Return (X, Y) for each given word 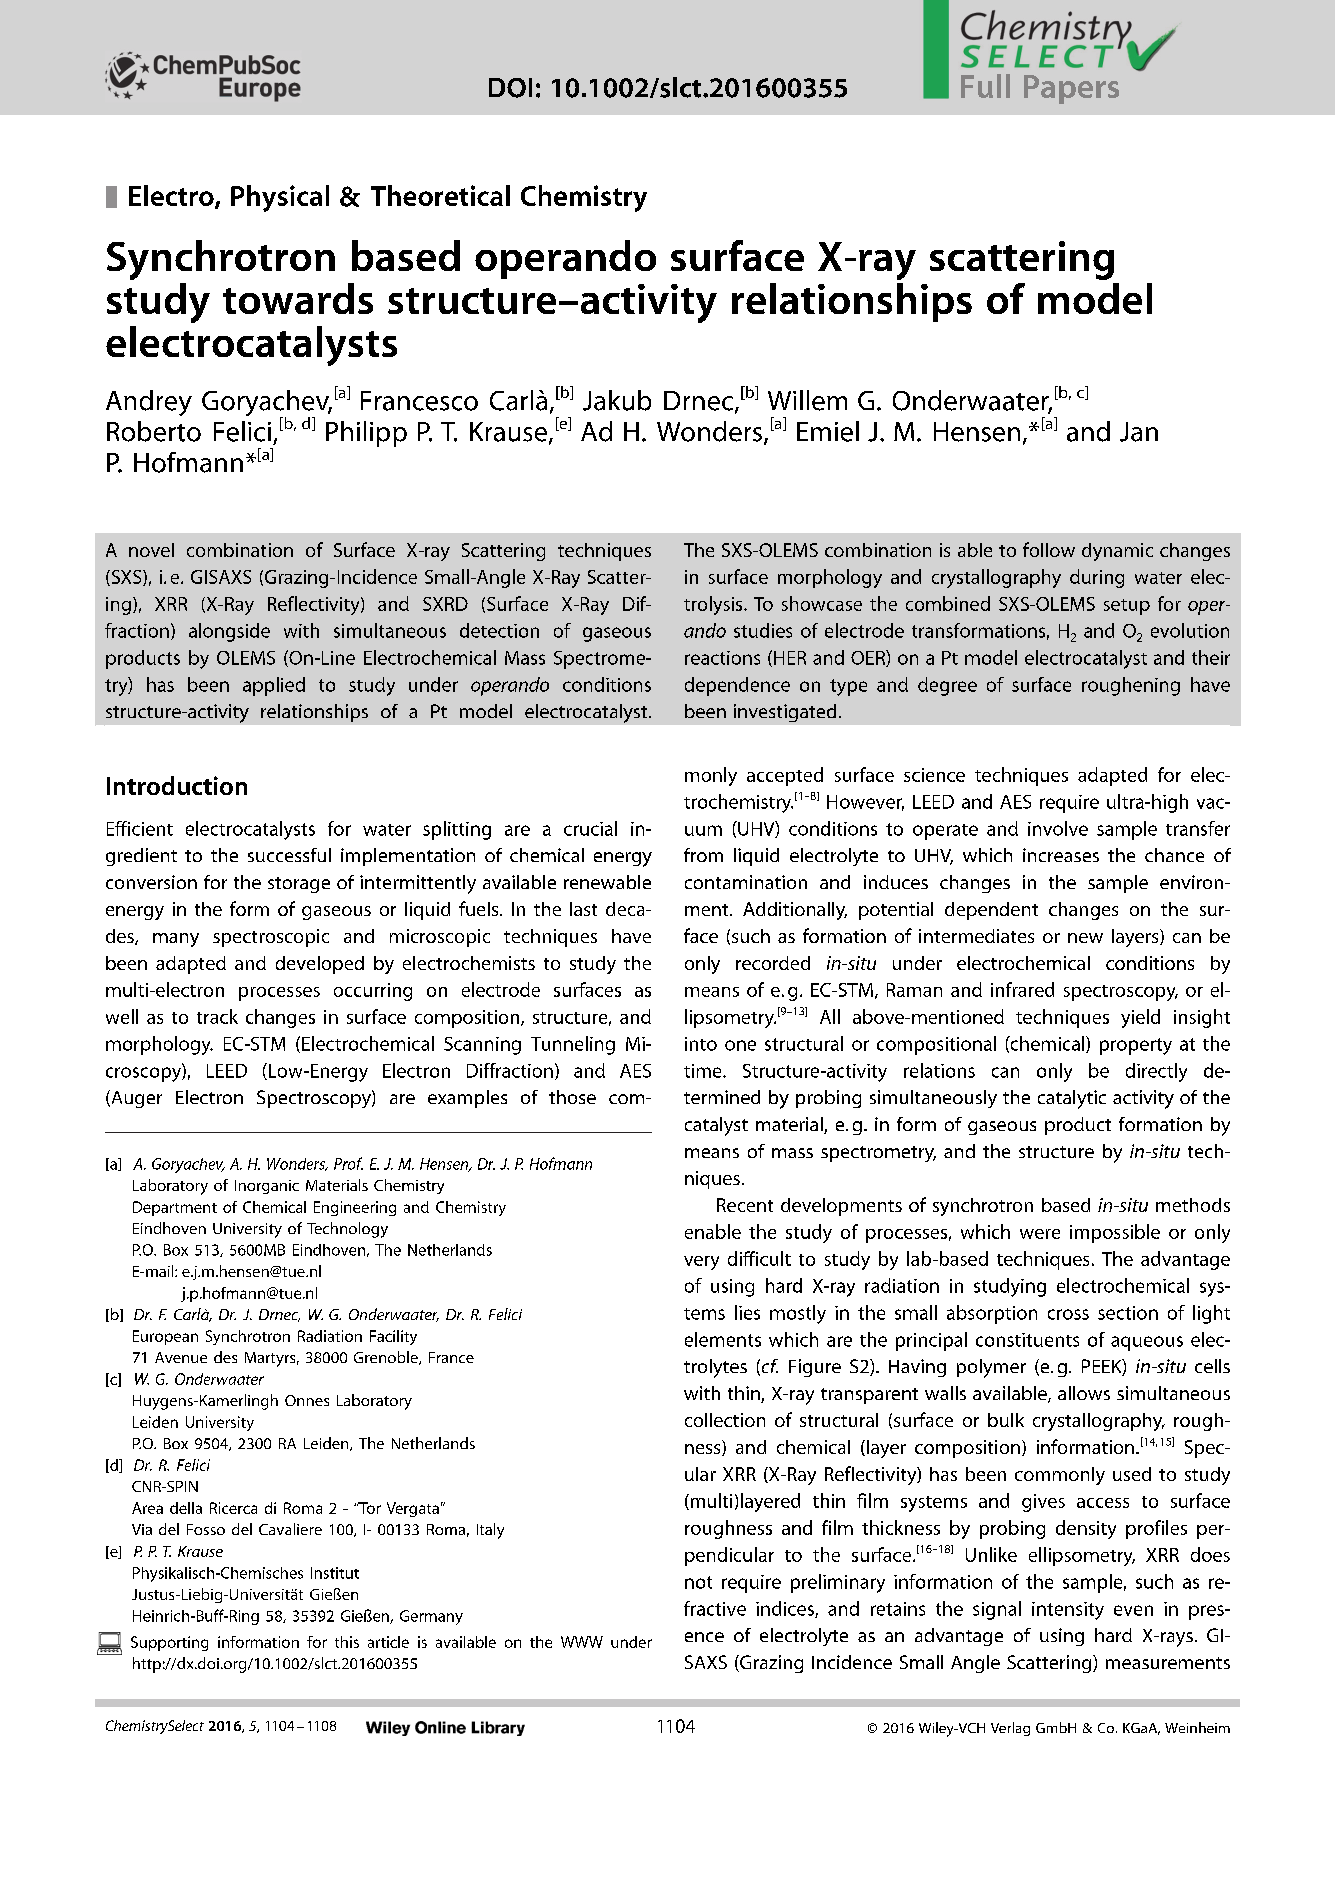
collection (725, 1420)
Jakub (617, 400)
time (704, 1071)
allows (1084, 1393)
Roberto (154, 431)
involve (1058, 828)
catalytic (1072, 1099)
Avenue (181, 1357)
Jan (1139, 432)
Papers (1071, 89)
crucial (590, 828)
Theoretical (440, 195)
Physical (280, 198)
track (217, 1016)
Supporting (169, 1643)
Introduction (177, 785)
